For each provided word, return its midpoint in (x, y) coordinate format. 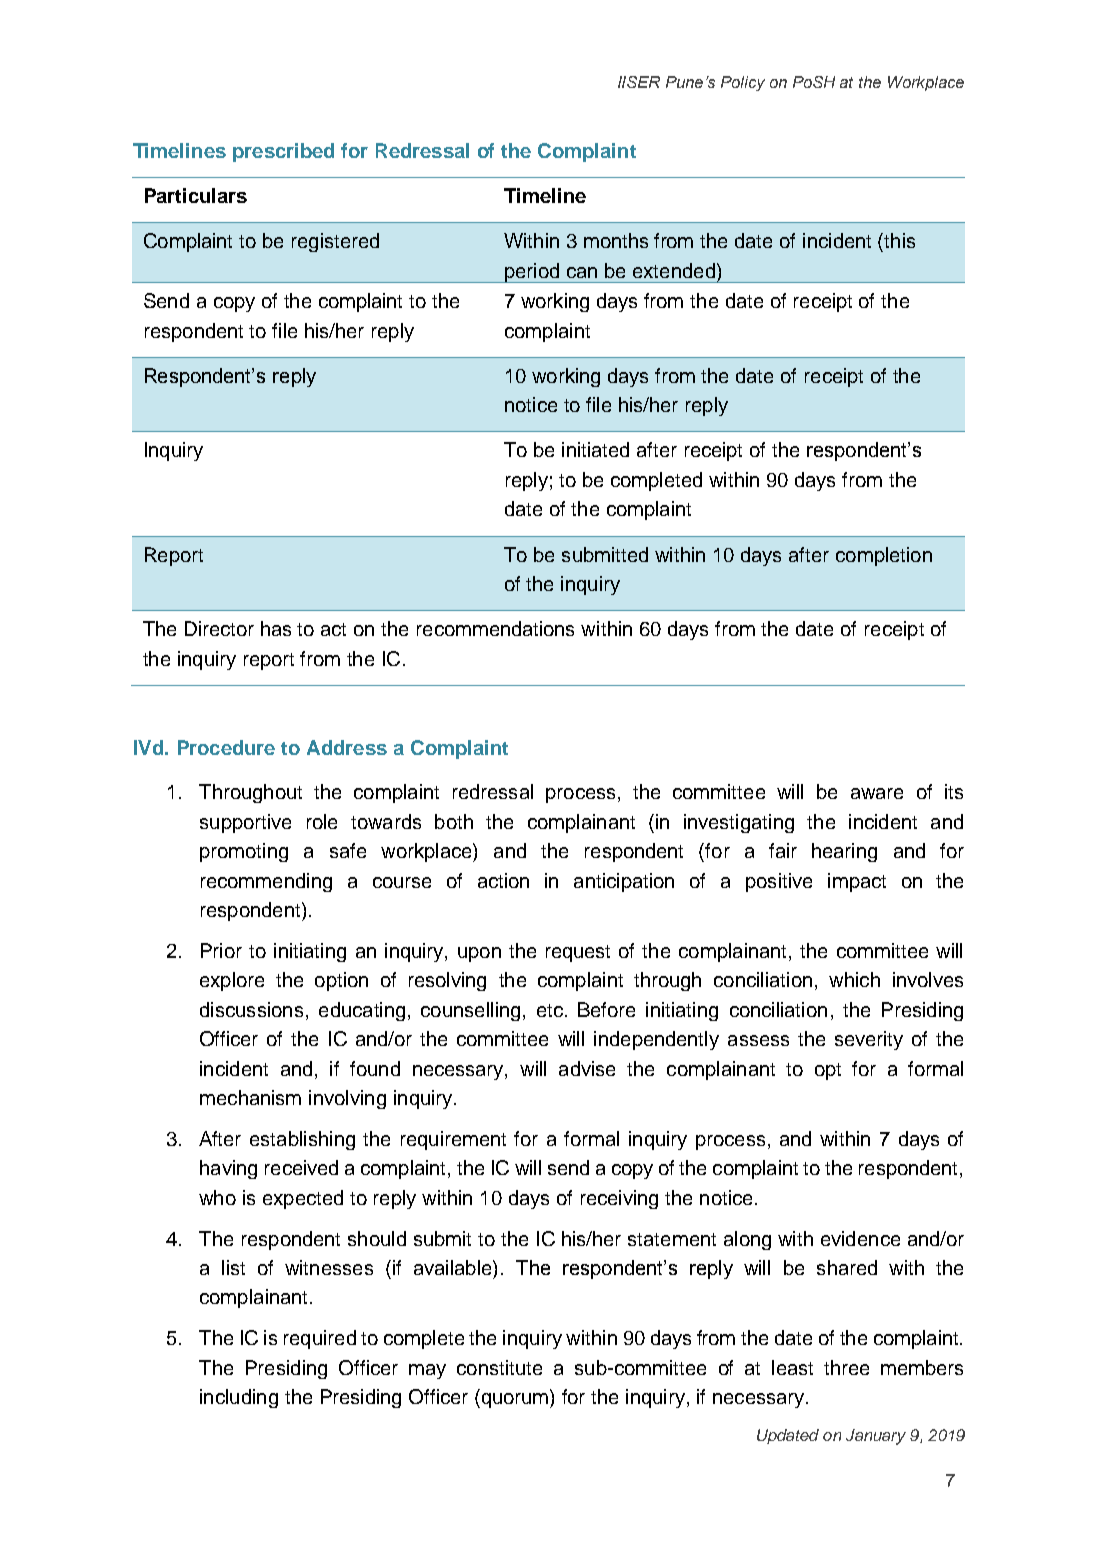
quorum (513, 1400)
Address (347, 747)
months (616, 240)
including (239, 1398)
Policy (743, 83)
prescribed (283, 152)
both (454, 821)
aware (877, 793)
